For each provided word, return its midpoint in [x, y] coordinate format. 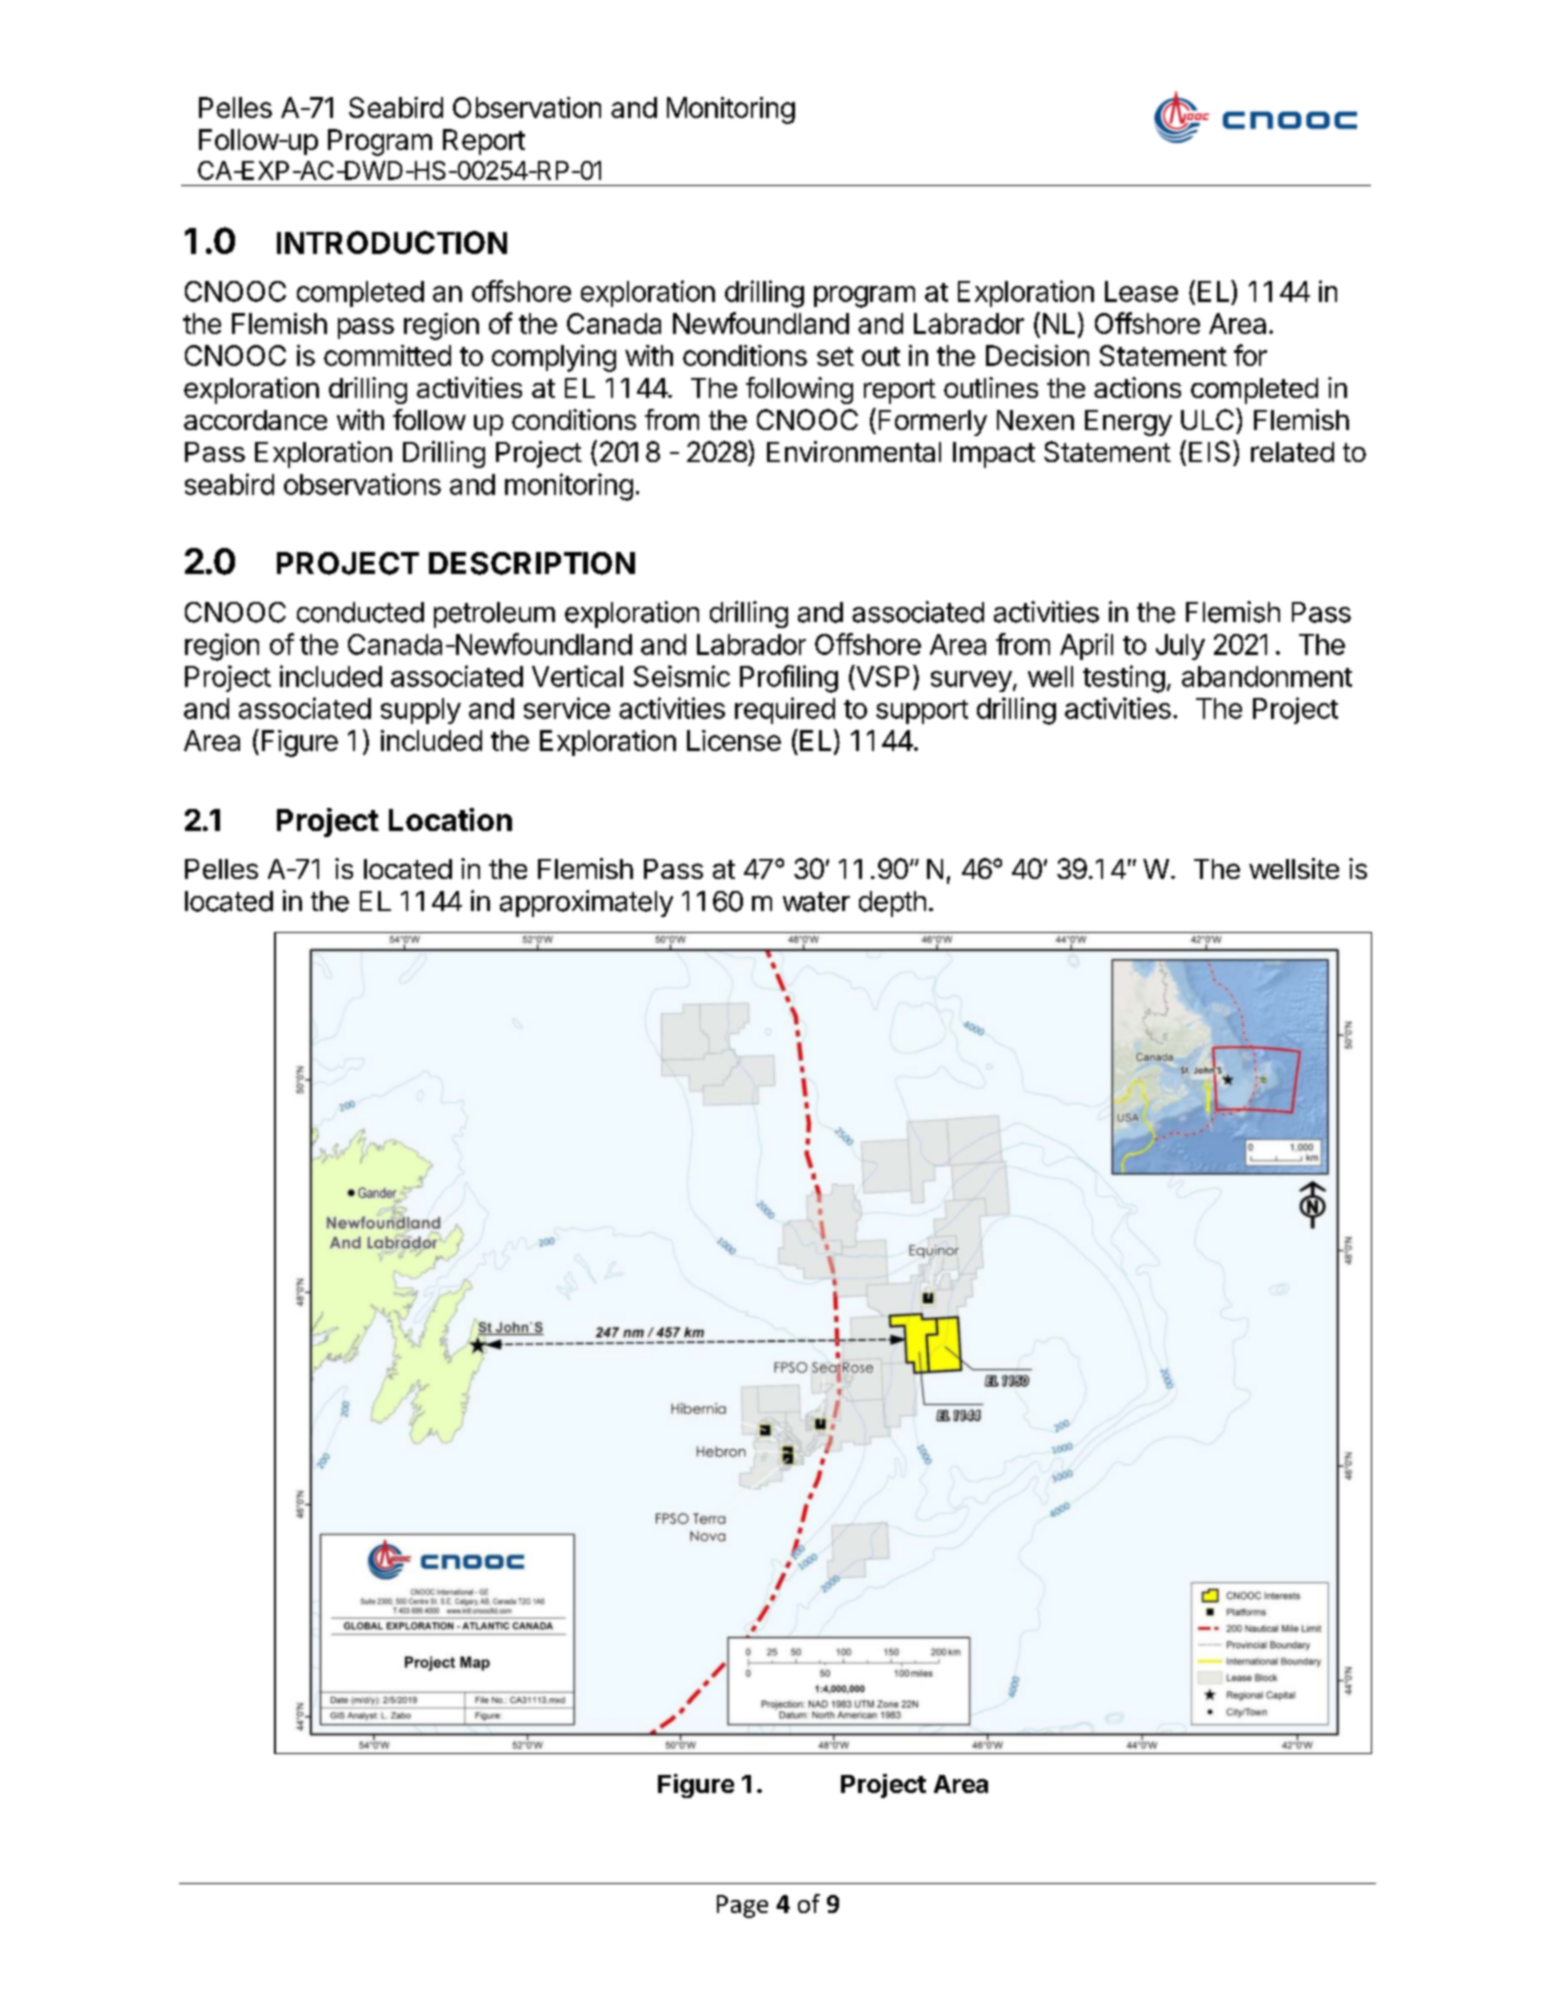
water [816, 902]
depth [892, 904]
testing [1124, 679]
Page [742, 1906]
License [734, 740]
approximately [586, 903]
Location [450, 819]
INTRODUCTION [392, 242]
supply [421, 711]
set [835, 356]
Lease [1141, 291]
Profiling [789, 679]
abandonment [1267, 676]
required [785, 710]
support [922, 712]
